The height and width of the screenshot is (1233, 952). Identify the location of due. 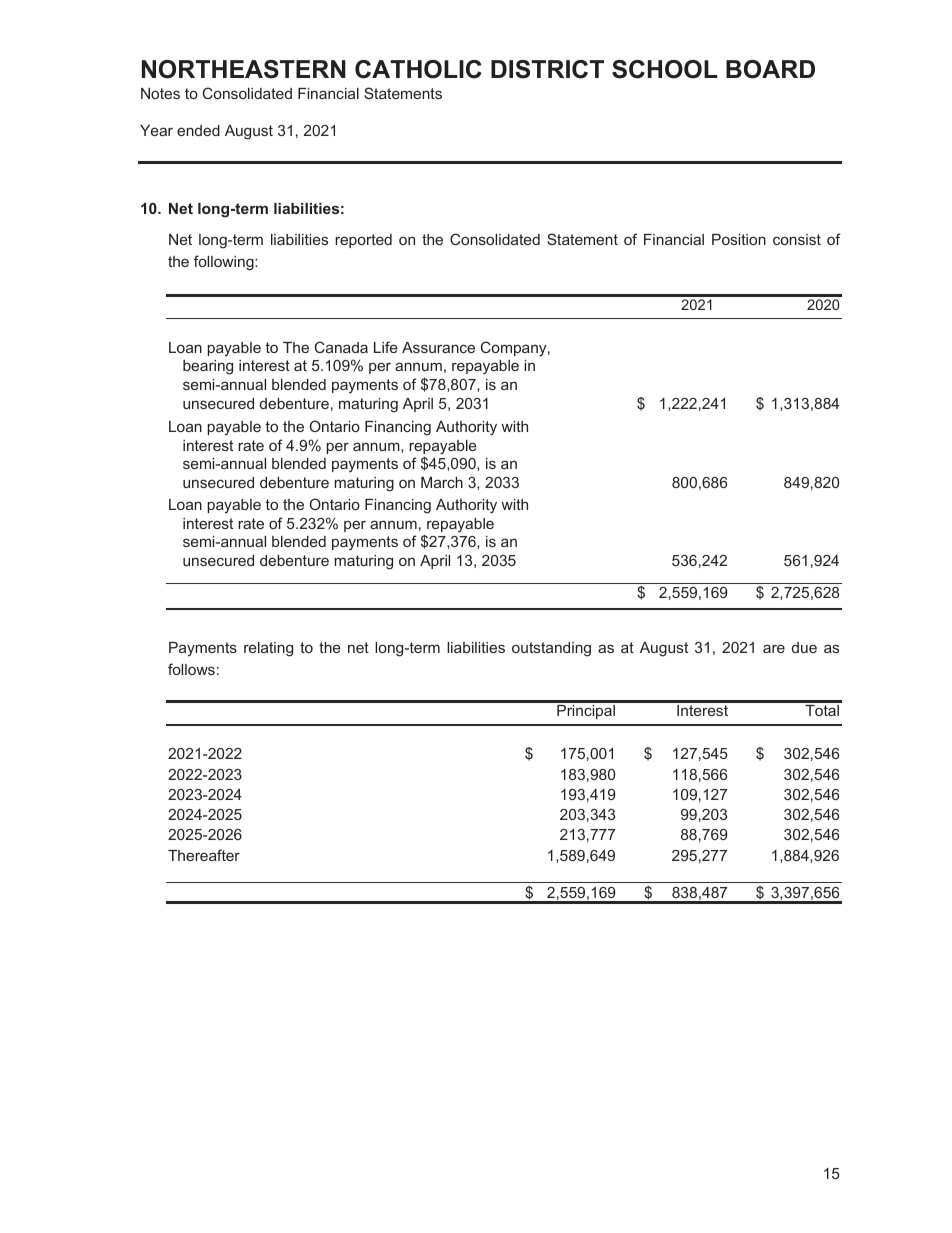
(804, 647).
